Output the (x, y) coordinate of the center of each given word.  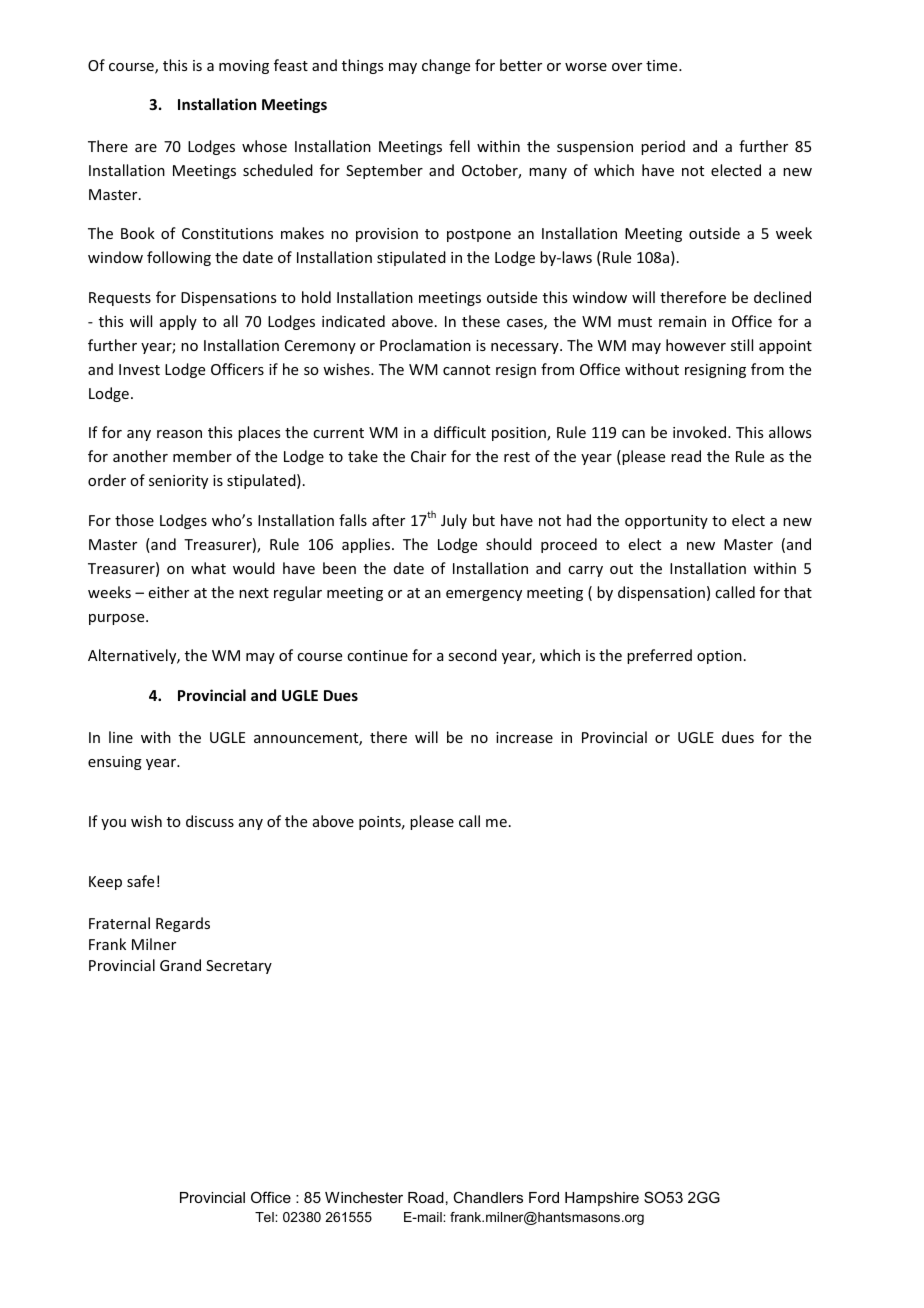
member (202, 456)
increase (524, 737)
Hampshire (602, 1199)
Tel (265, 1217)
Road (426, 1197)
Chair (428, 456)
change (446, 66)
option (719, 657)
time (663, 65)
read (686, 456)
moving (244, 67)
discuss (210, 821)
